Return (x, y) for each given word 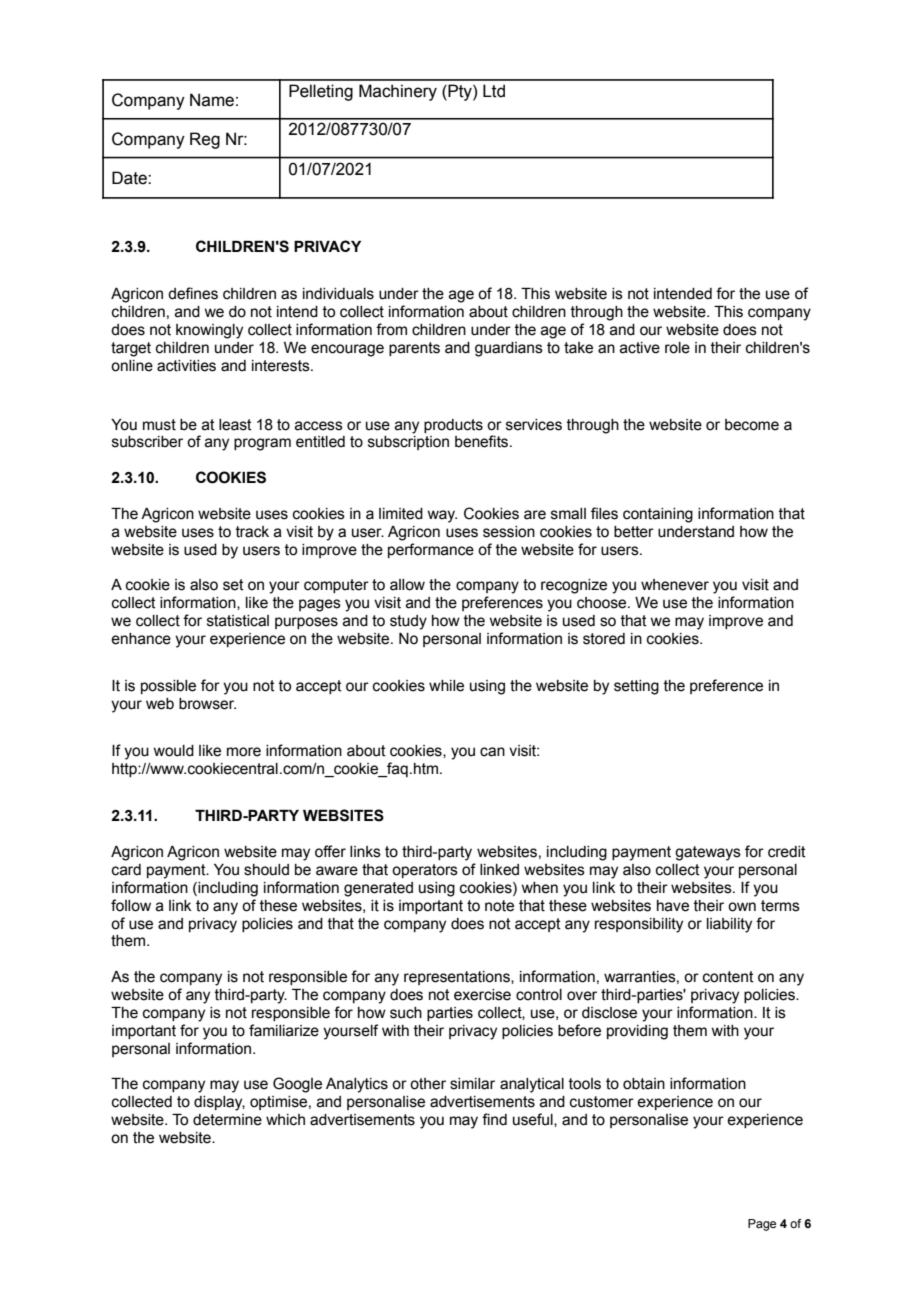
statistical (238, 621)
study (408, 622)
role (677, 348)
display (219, 1103)
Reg (205, 140)
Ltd (494, 91)
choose (603, 603)
